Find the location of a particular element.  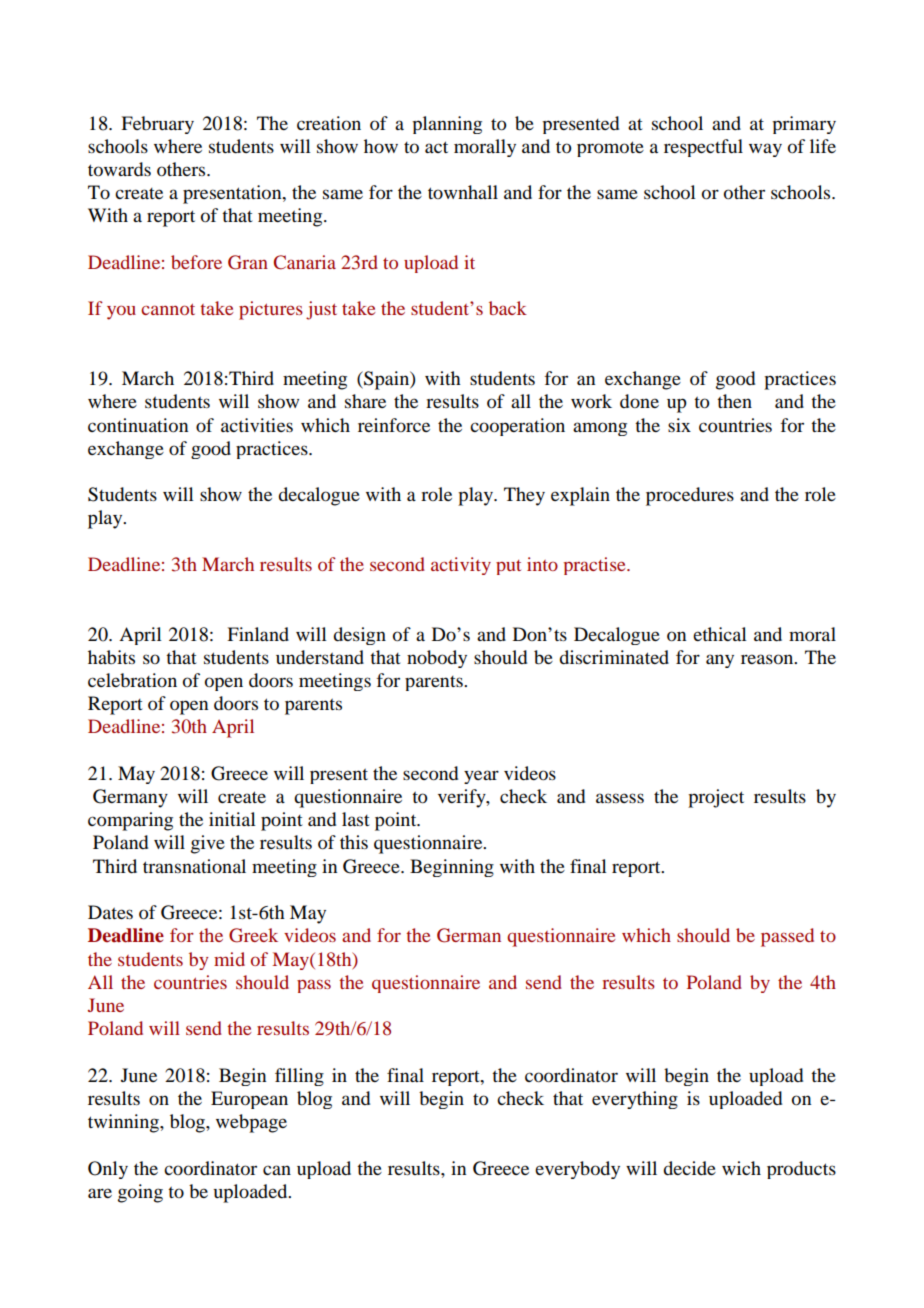

February is located at coordinates (157, 125).
